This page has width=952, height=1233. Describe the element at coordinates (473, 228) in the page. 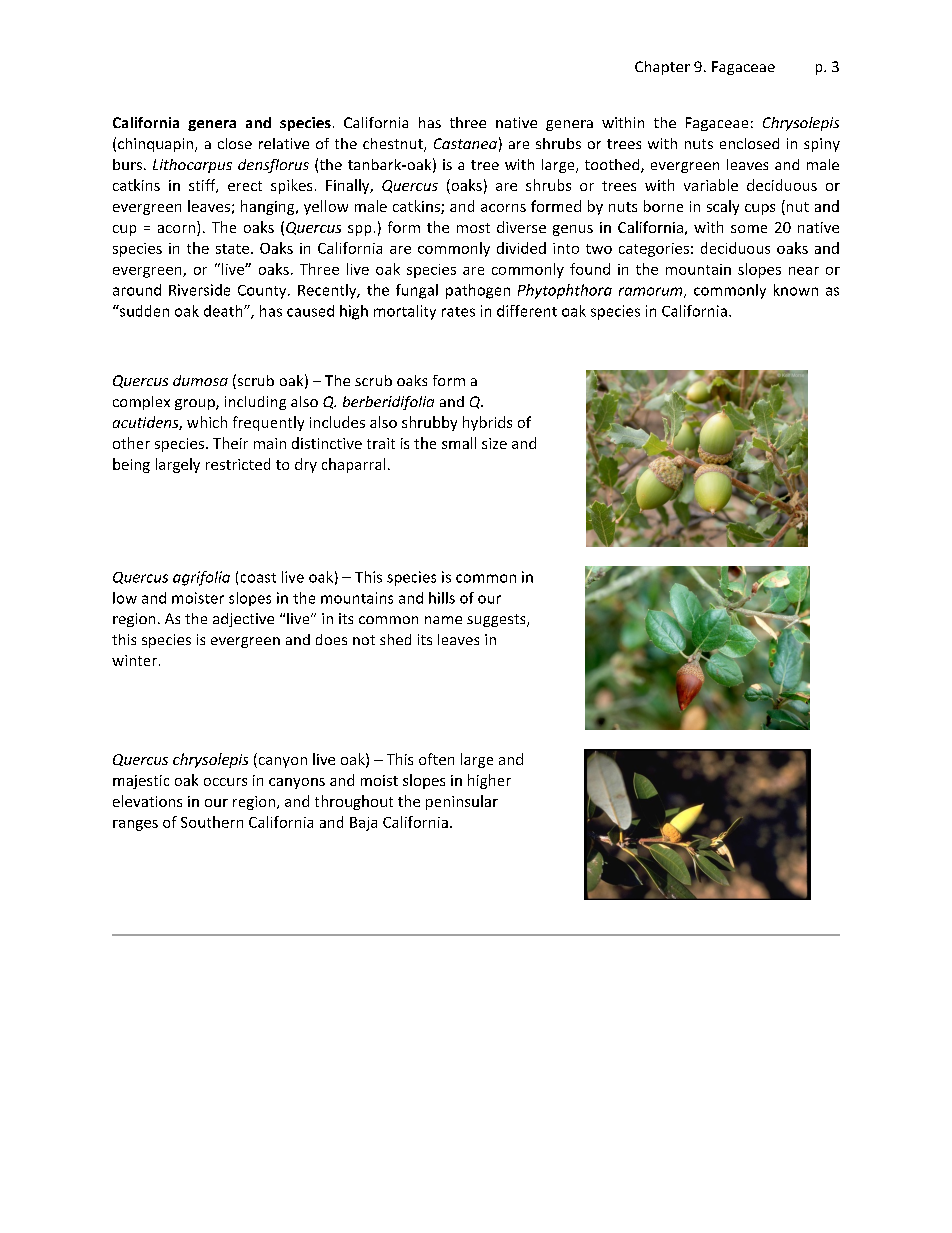

I see `most` at that location.
